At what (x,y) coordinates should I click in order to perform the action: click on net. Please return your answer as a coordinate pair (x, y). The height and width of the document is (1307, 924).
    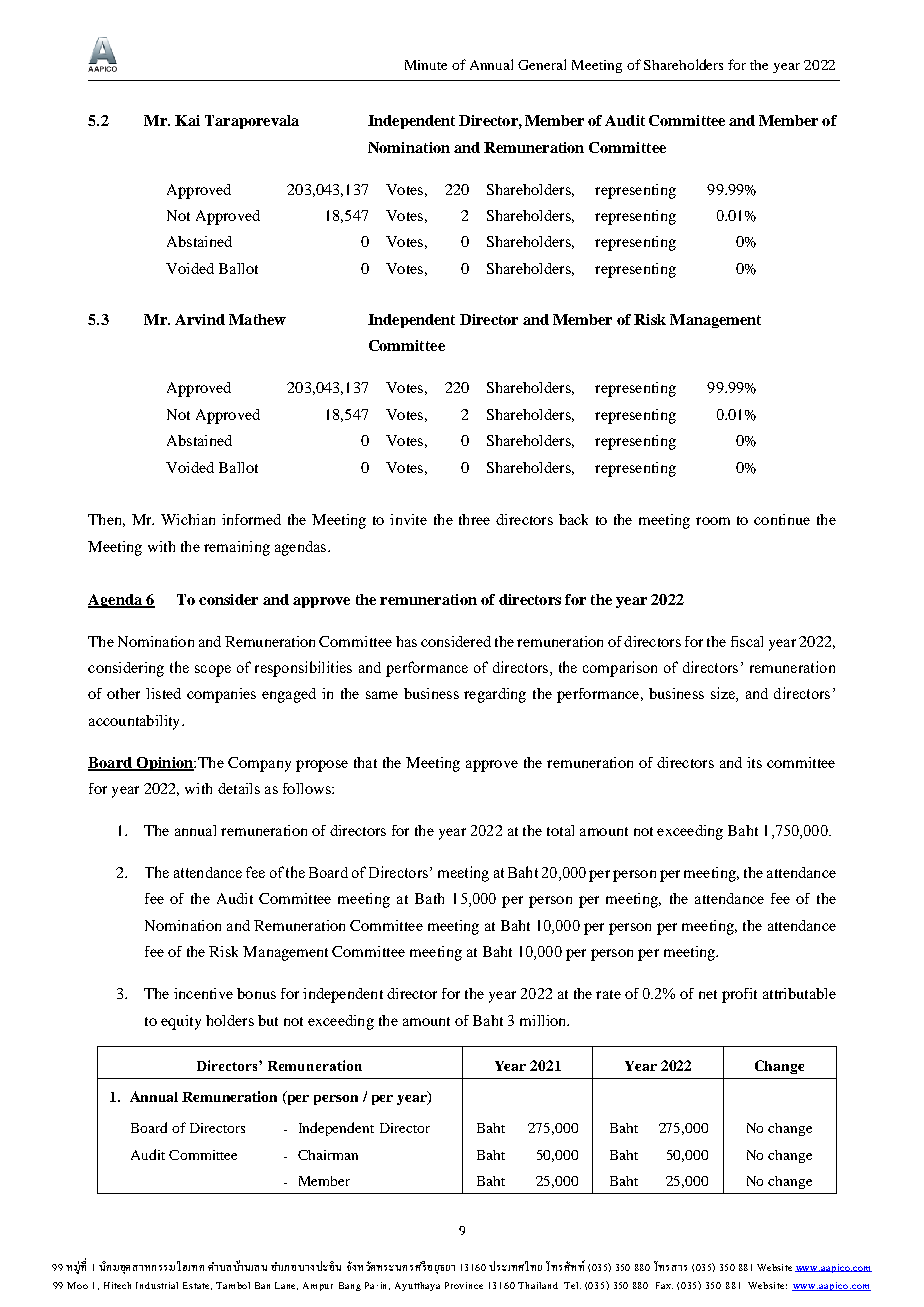
    Looking at the image, I should click on (708, 994).
